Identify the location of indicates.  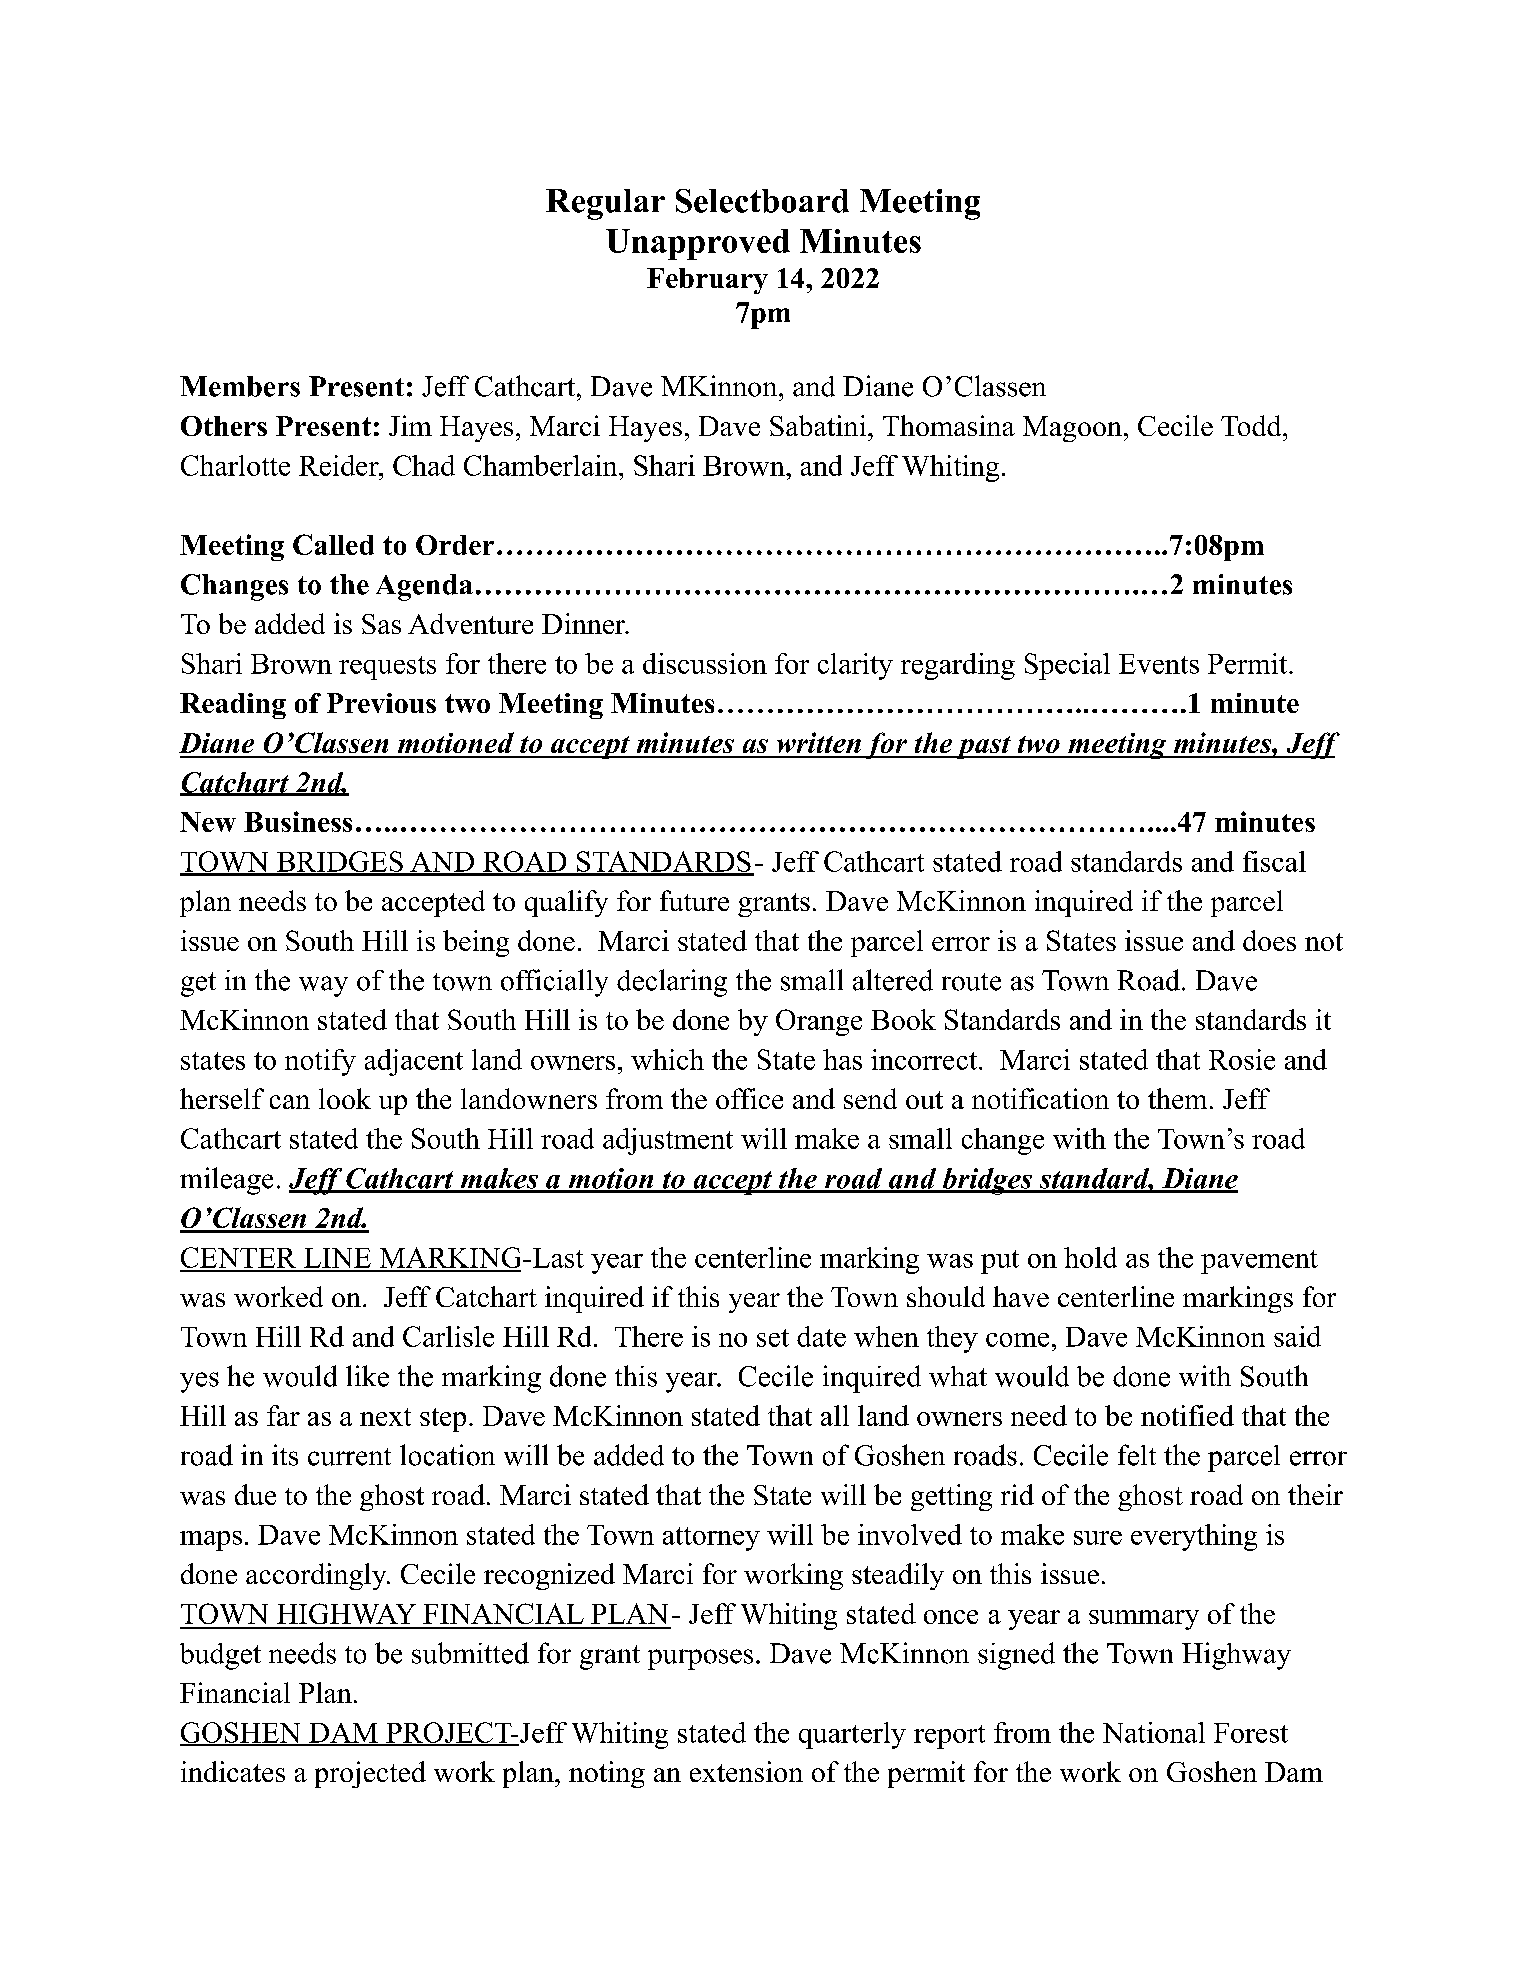
(233, 1771).
